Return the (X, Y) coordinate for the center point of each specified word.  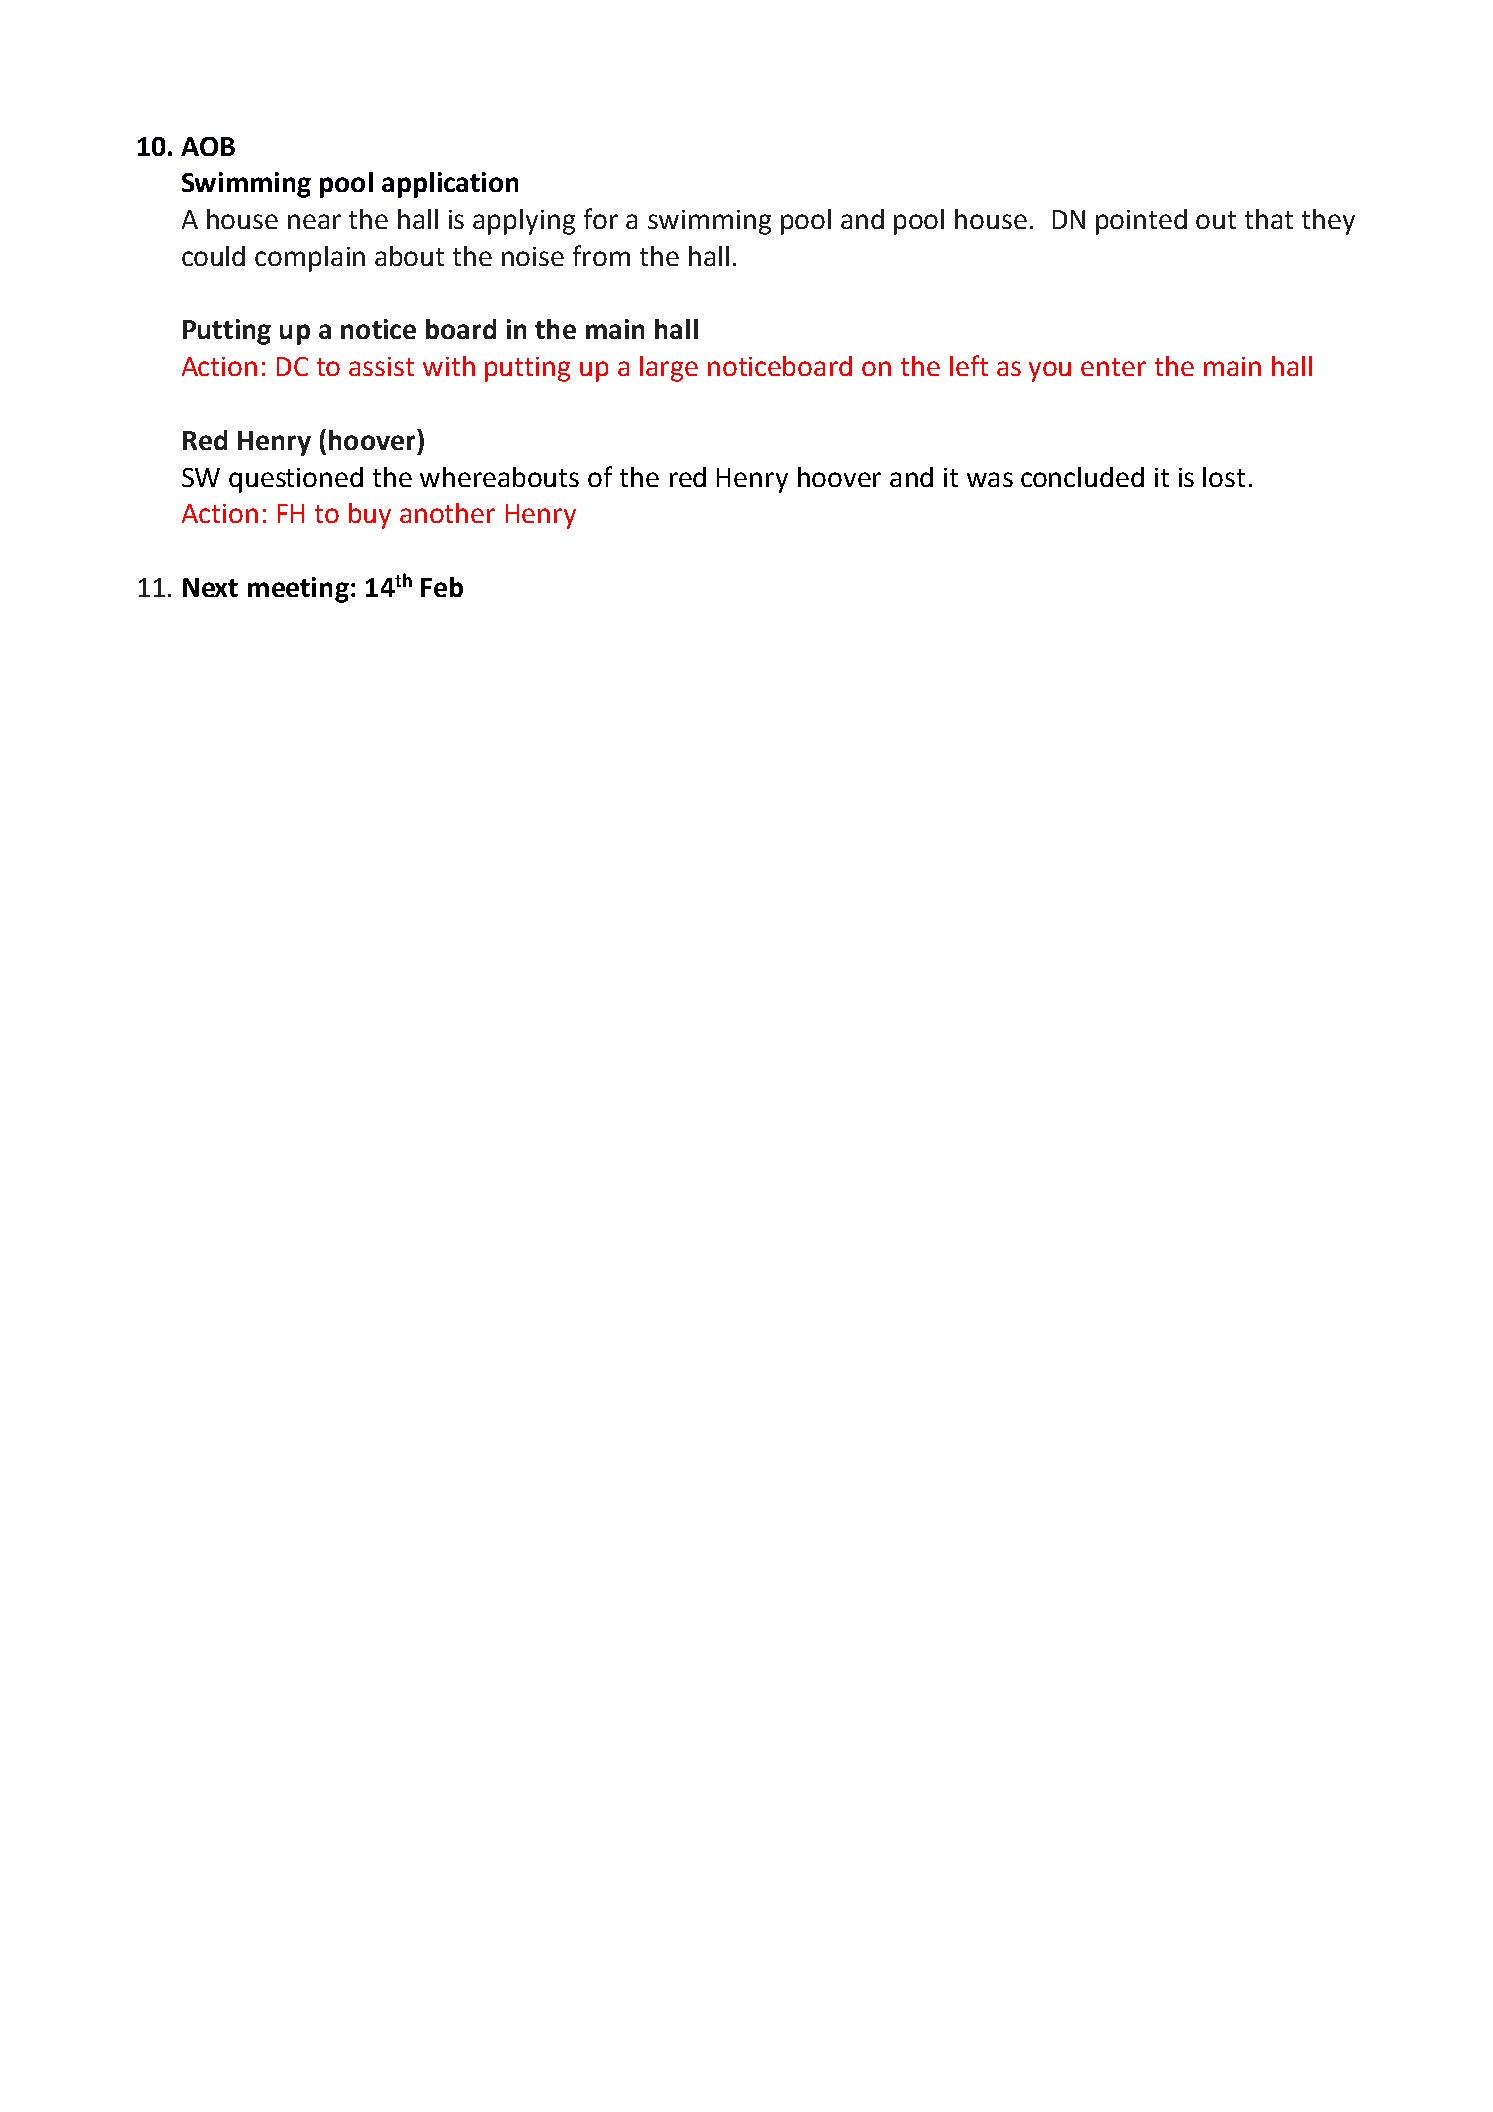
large (669, 369)
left (969, 365)
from (601, 255)
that (1269, 219)
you (1050, 371)
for (601, 218)
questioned (296, 480)
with (449, 366)
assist (381, 366)
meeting (298, 590)
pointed (1141, 222)
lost (1224, 477)
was (990, 479)
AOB (208, 146)
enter (1113, 367)
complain (310, 259)
